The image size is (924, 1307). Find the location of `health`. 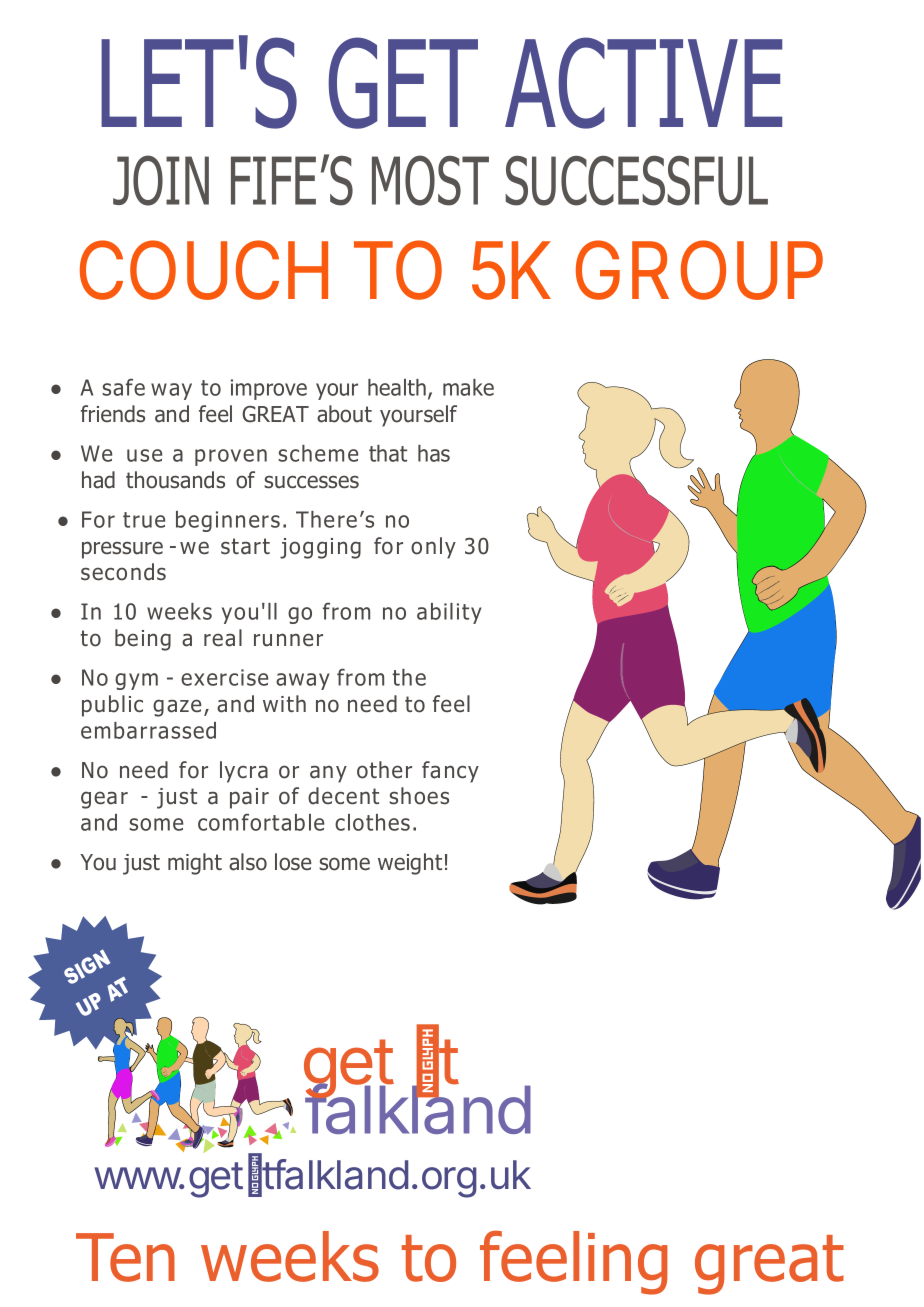

health is located at coordinates (397, 387).
